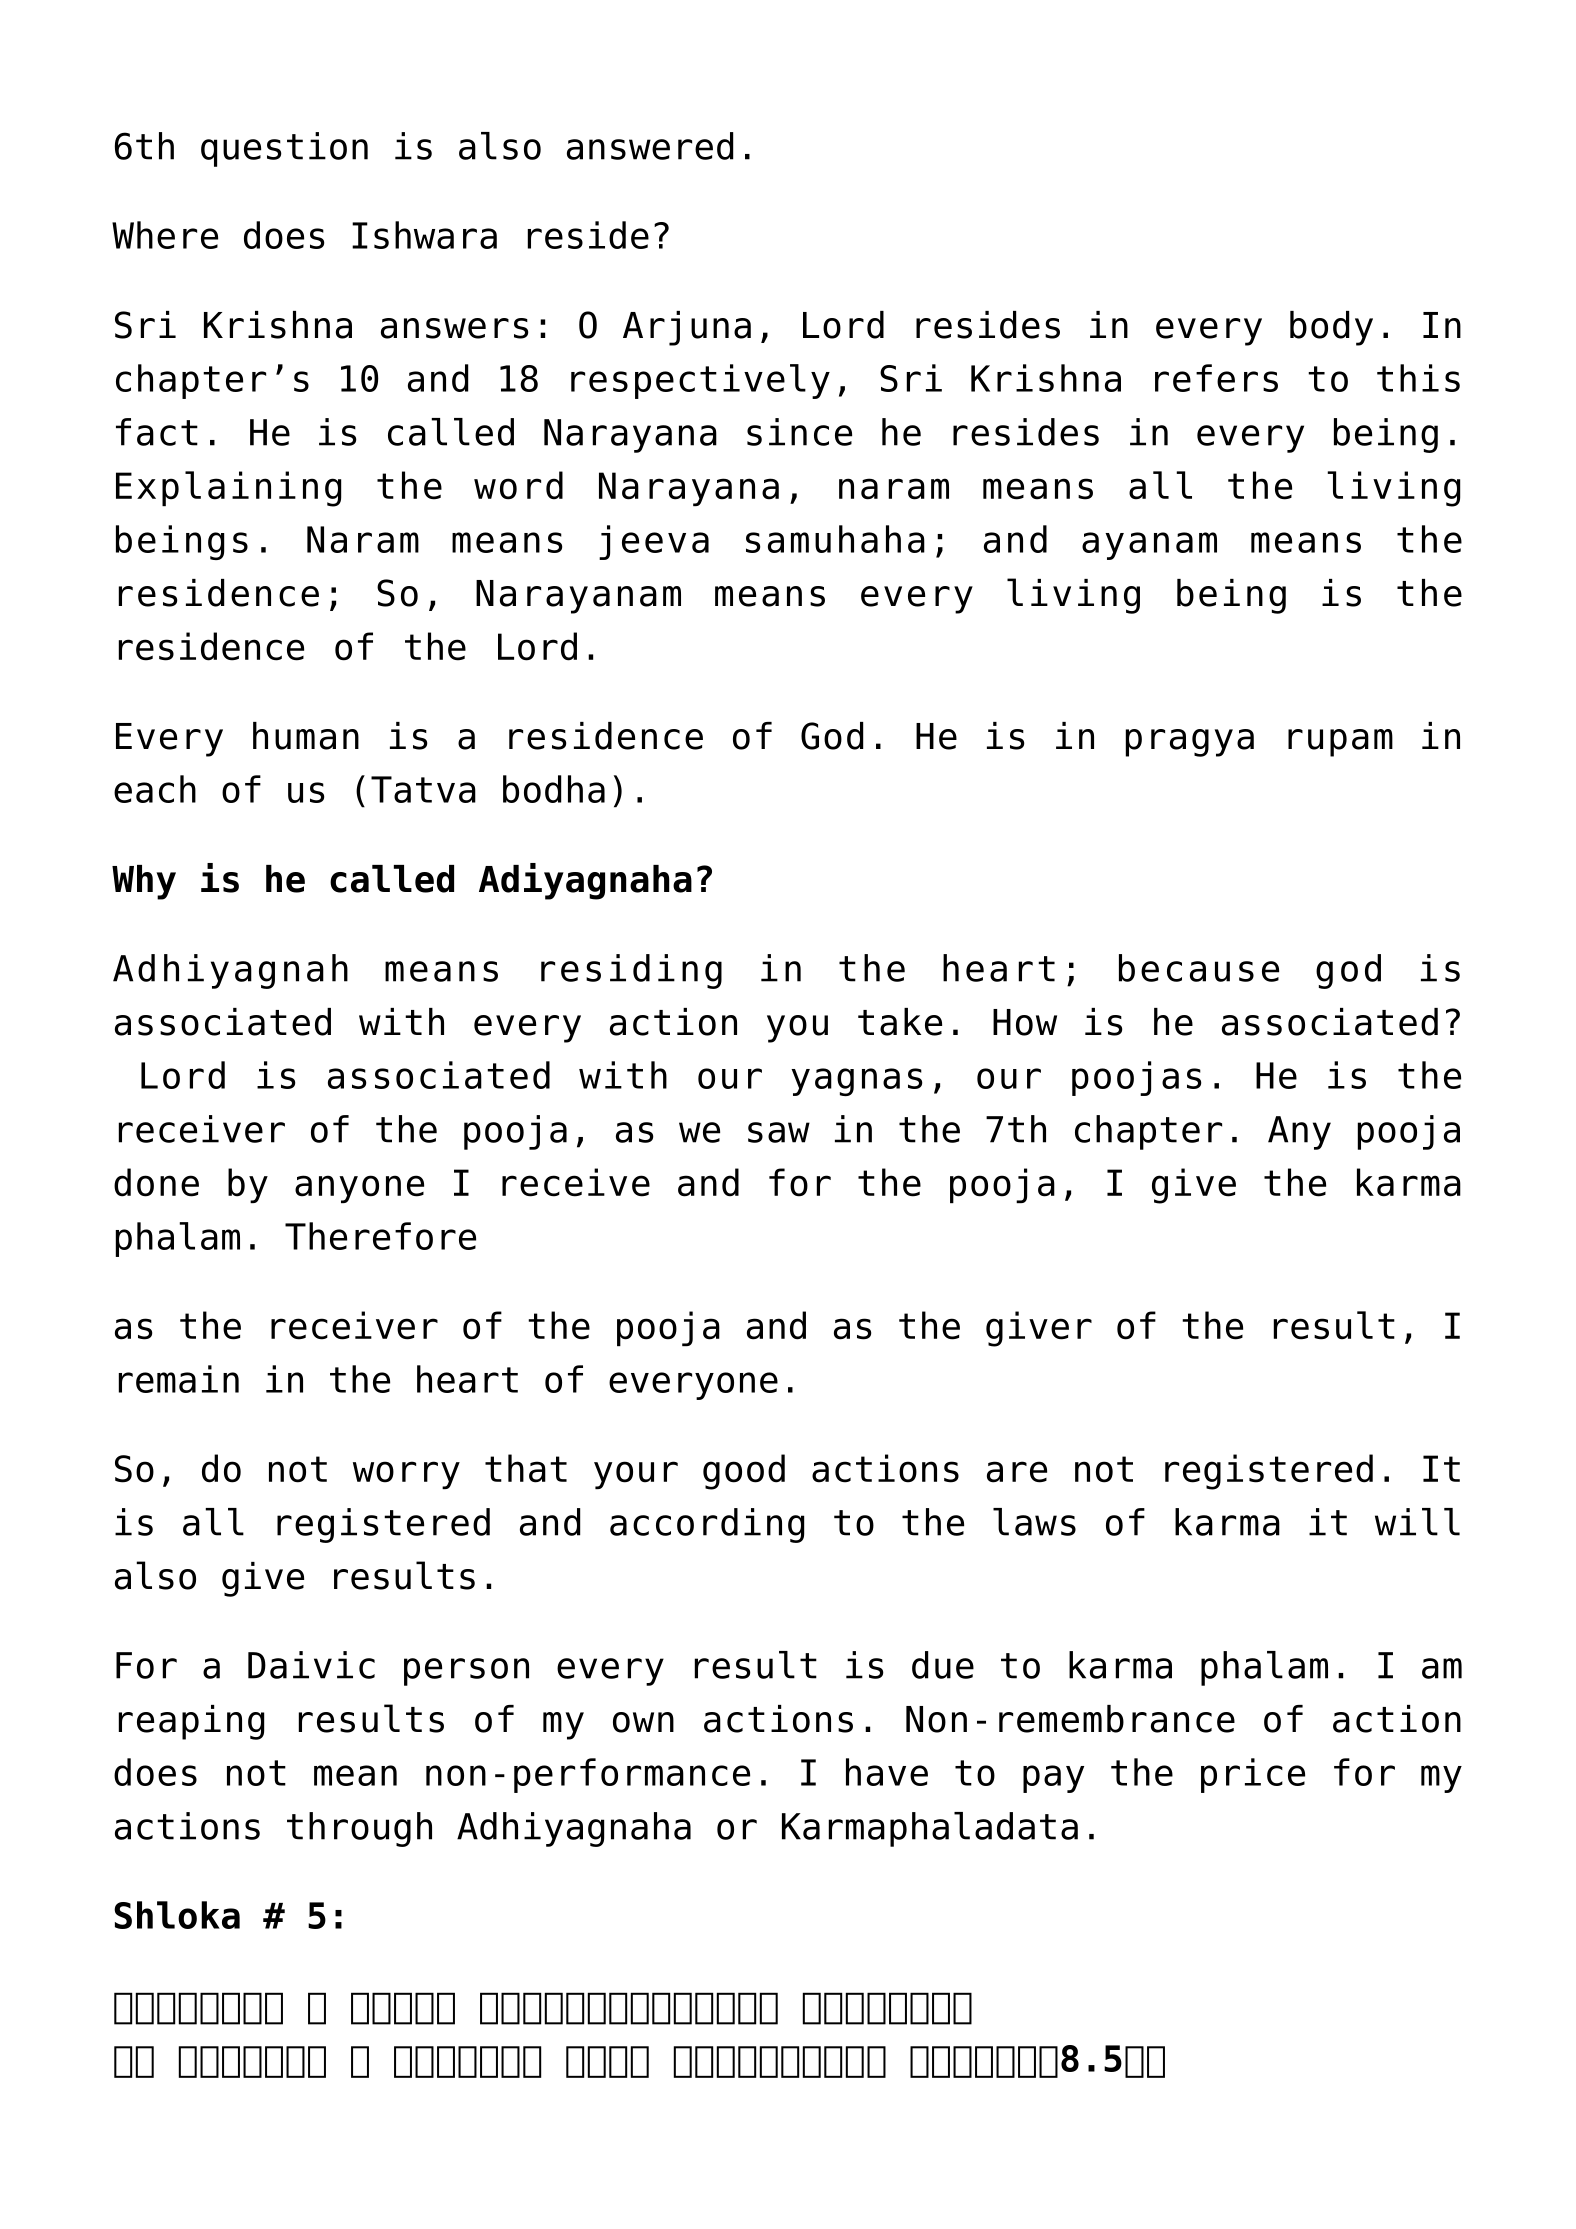 The width and height of the screenshot is (1576, 2229). What do you see at coordinates (1331, 328) in the screenshot?
I see `body` at bounding box center [1331, 328].
